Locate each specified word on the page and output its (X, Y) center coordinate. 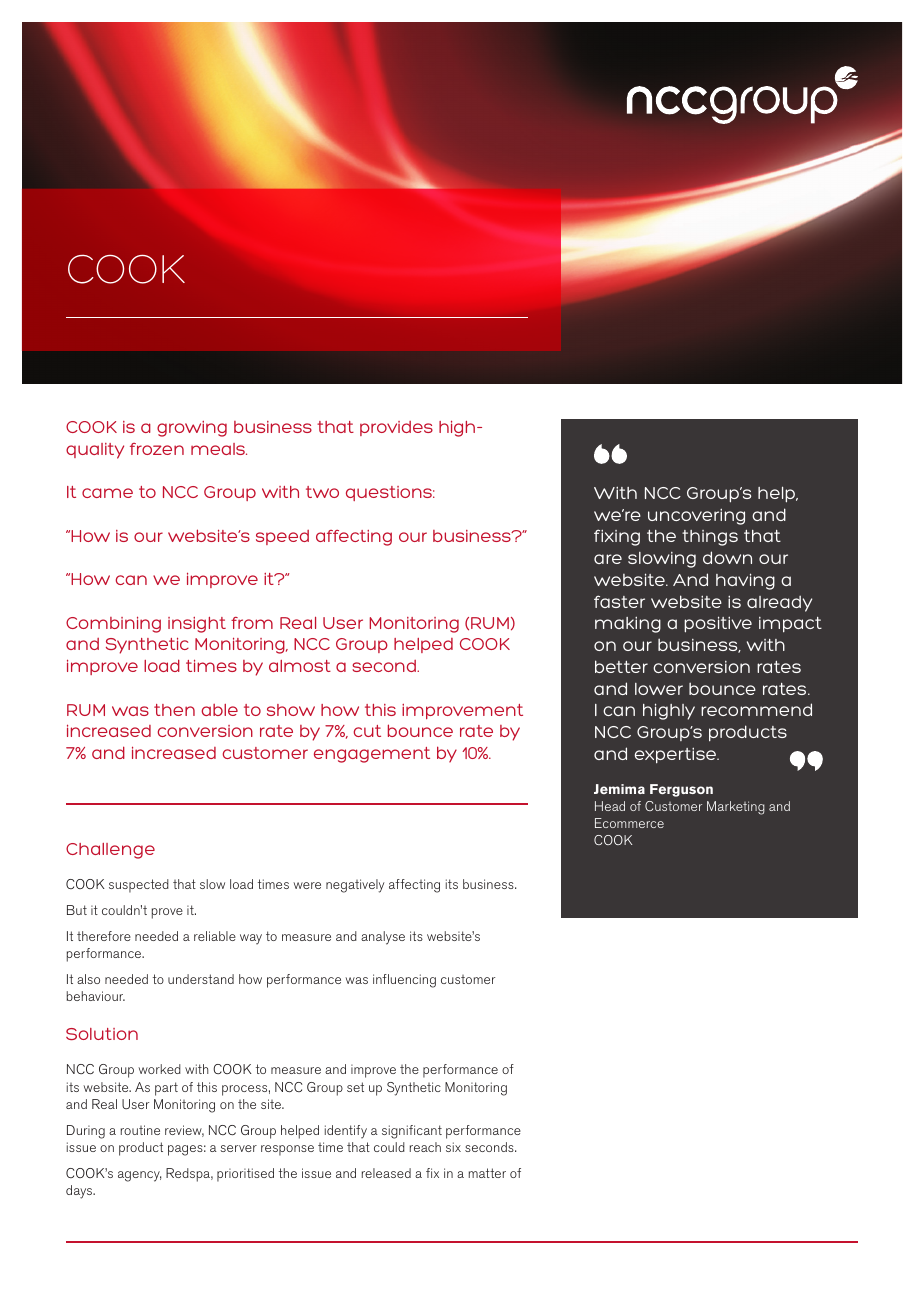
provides (396, 428)
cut (367, 731)
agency (139, 1176)
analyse (383, 938)
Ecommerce (629, 823)
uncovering (696, 516)
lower (659, 689)
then (174, 710)
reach (425, 1147)
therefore (104, 936)
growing (192, 429)
